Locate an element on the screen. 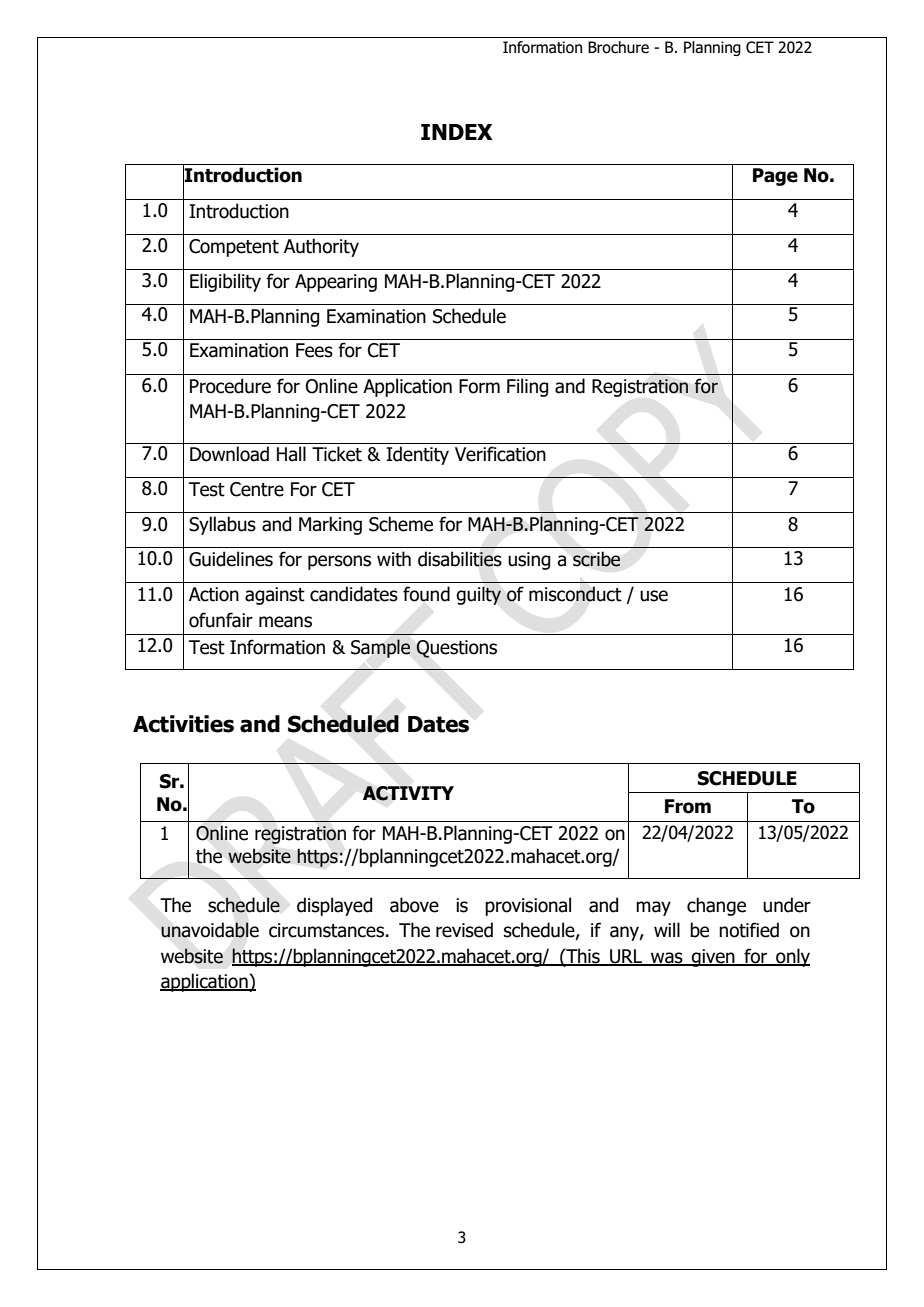 Image resolution: width=924 pixels, height=1307 pixels. INDEX is located at coordinates (457, 132).
